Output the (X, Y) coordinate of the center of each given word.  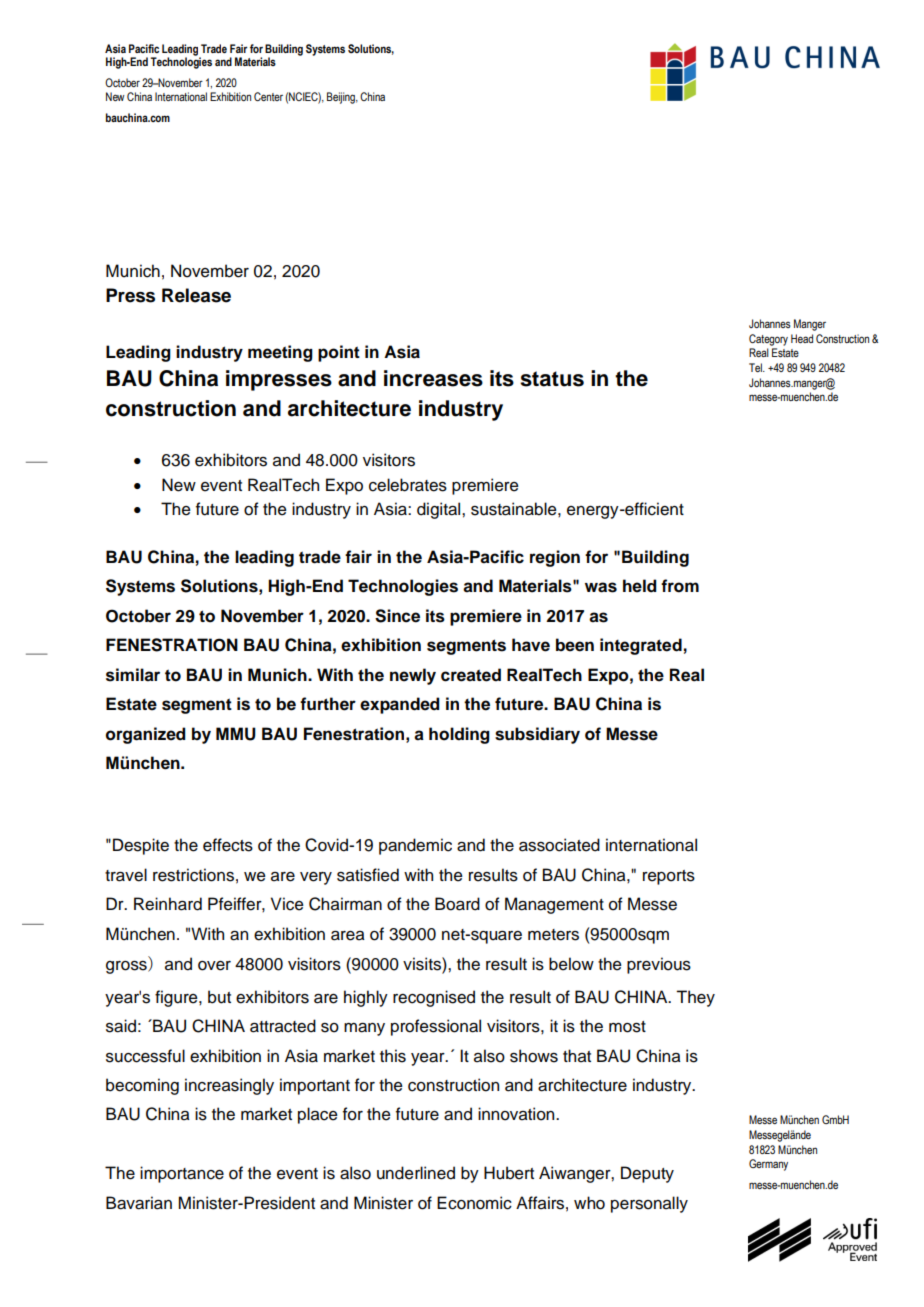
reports (669, 877)
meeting (280, 353)
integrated (641, 646)
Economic (474, 1203)
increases (433, 378)
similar (133, 675)
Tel (756, 367)
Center (268, 96)
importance (182, 1174)
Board (457, 904)
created (471, 675)
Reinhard (168, 904)
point (339, 353)
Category (768, 340)
